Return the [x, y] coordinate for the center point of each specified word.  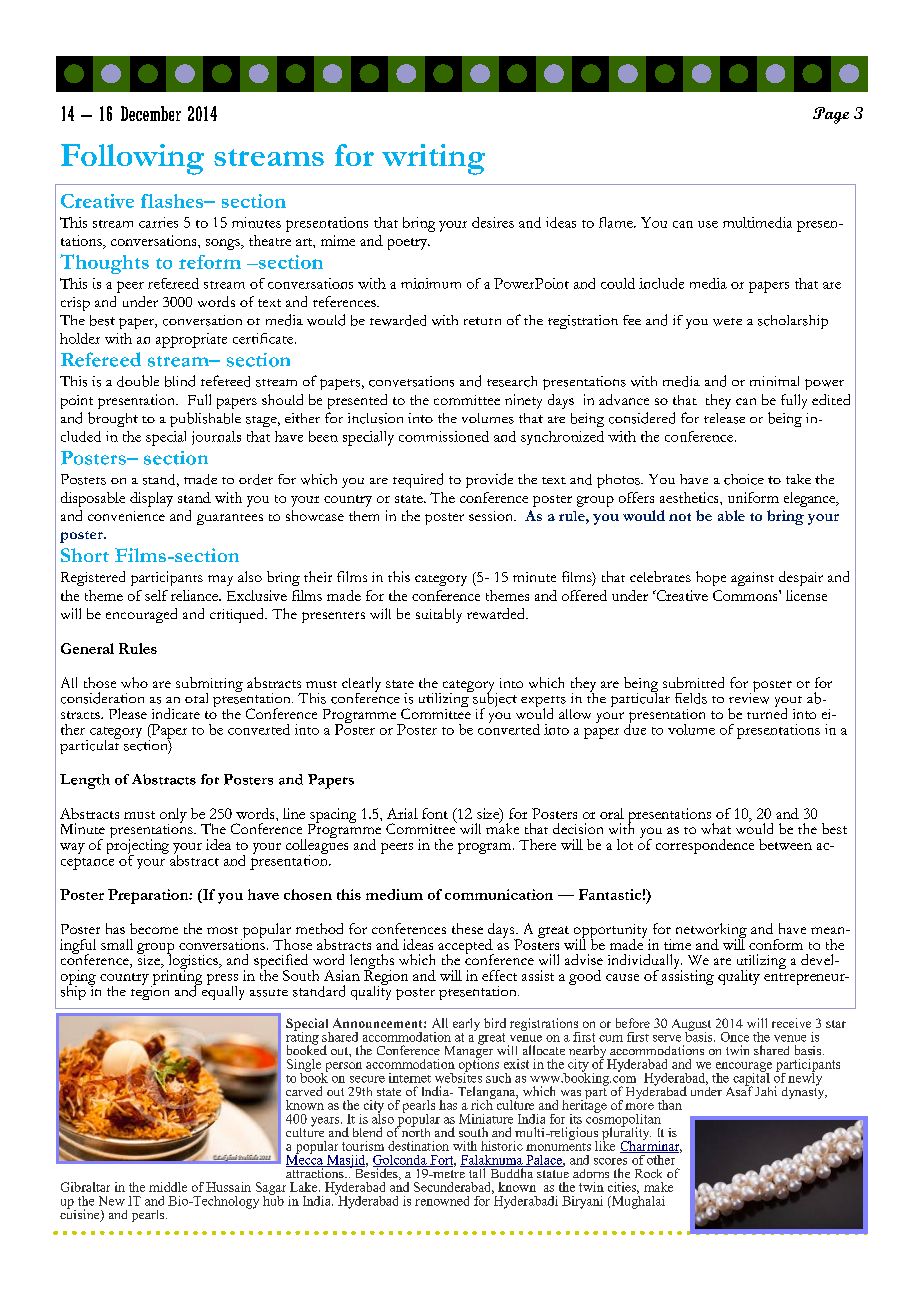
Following [132, 159]
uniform [753, 497]
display [151, 499]
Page [831, 115]
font [435, 813]
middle [168, 1187]
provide [489, 480]
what [716, 828]
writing [433, 159]
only [173, 816]
